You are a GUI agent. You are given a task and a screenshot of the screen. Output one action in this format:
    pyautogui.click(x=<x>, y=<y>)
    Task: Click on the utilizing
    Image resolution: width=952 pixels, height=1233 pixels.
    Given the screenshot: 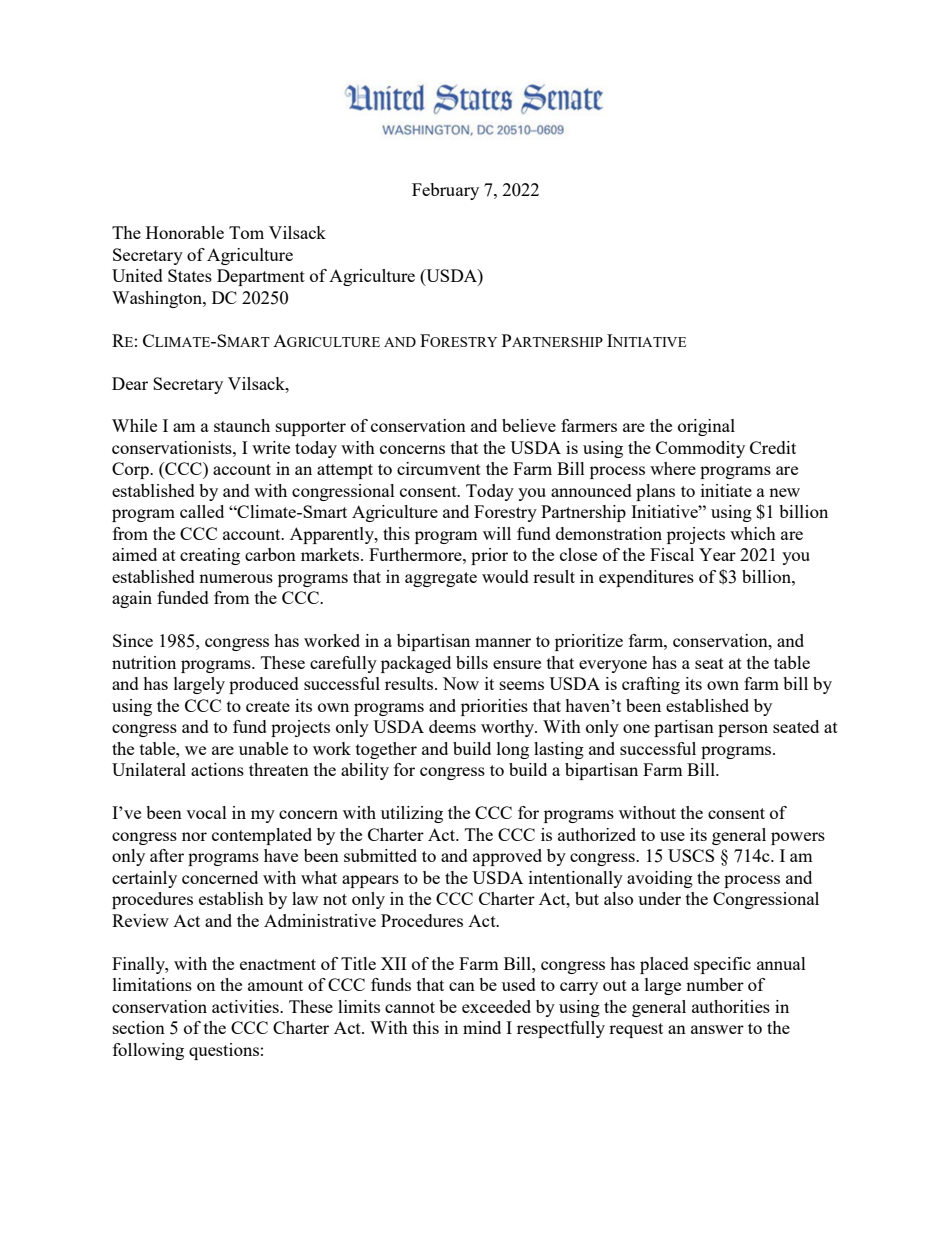 What is the action you would take?
    pyautogui.click(x=412, y=814)
